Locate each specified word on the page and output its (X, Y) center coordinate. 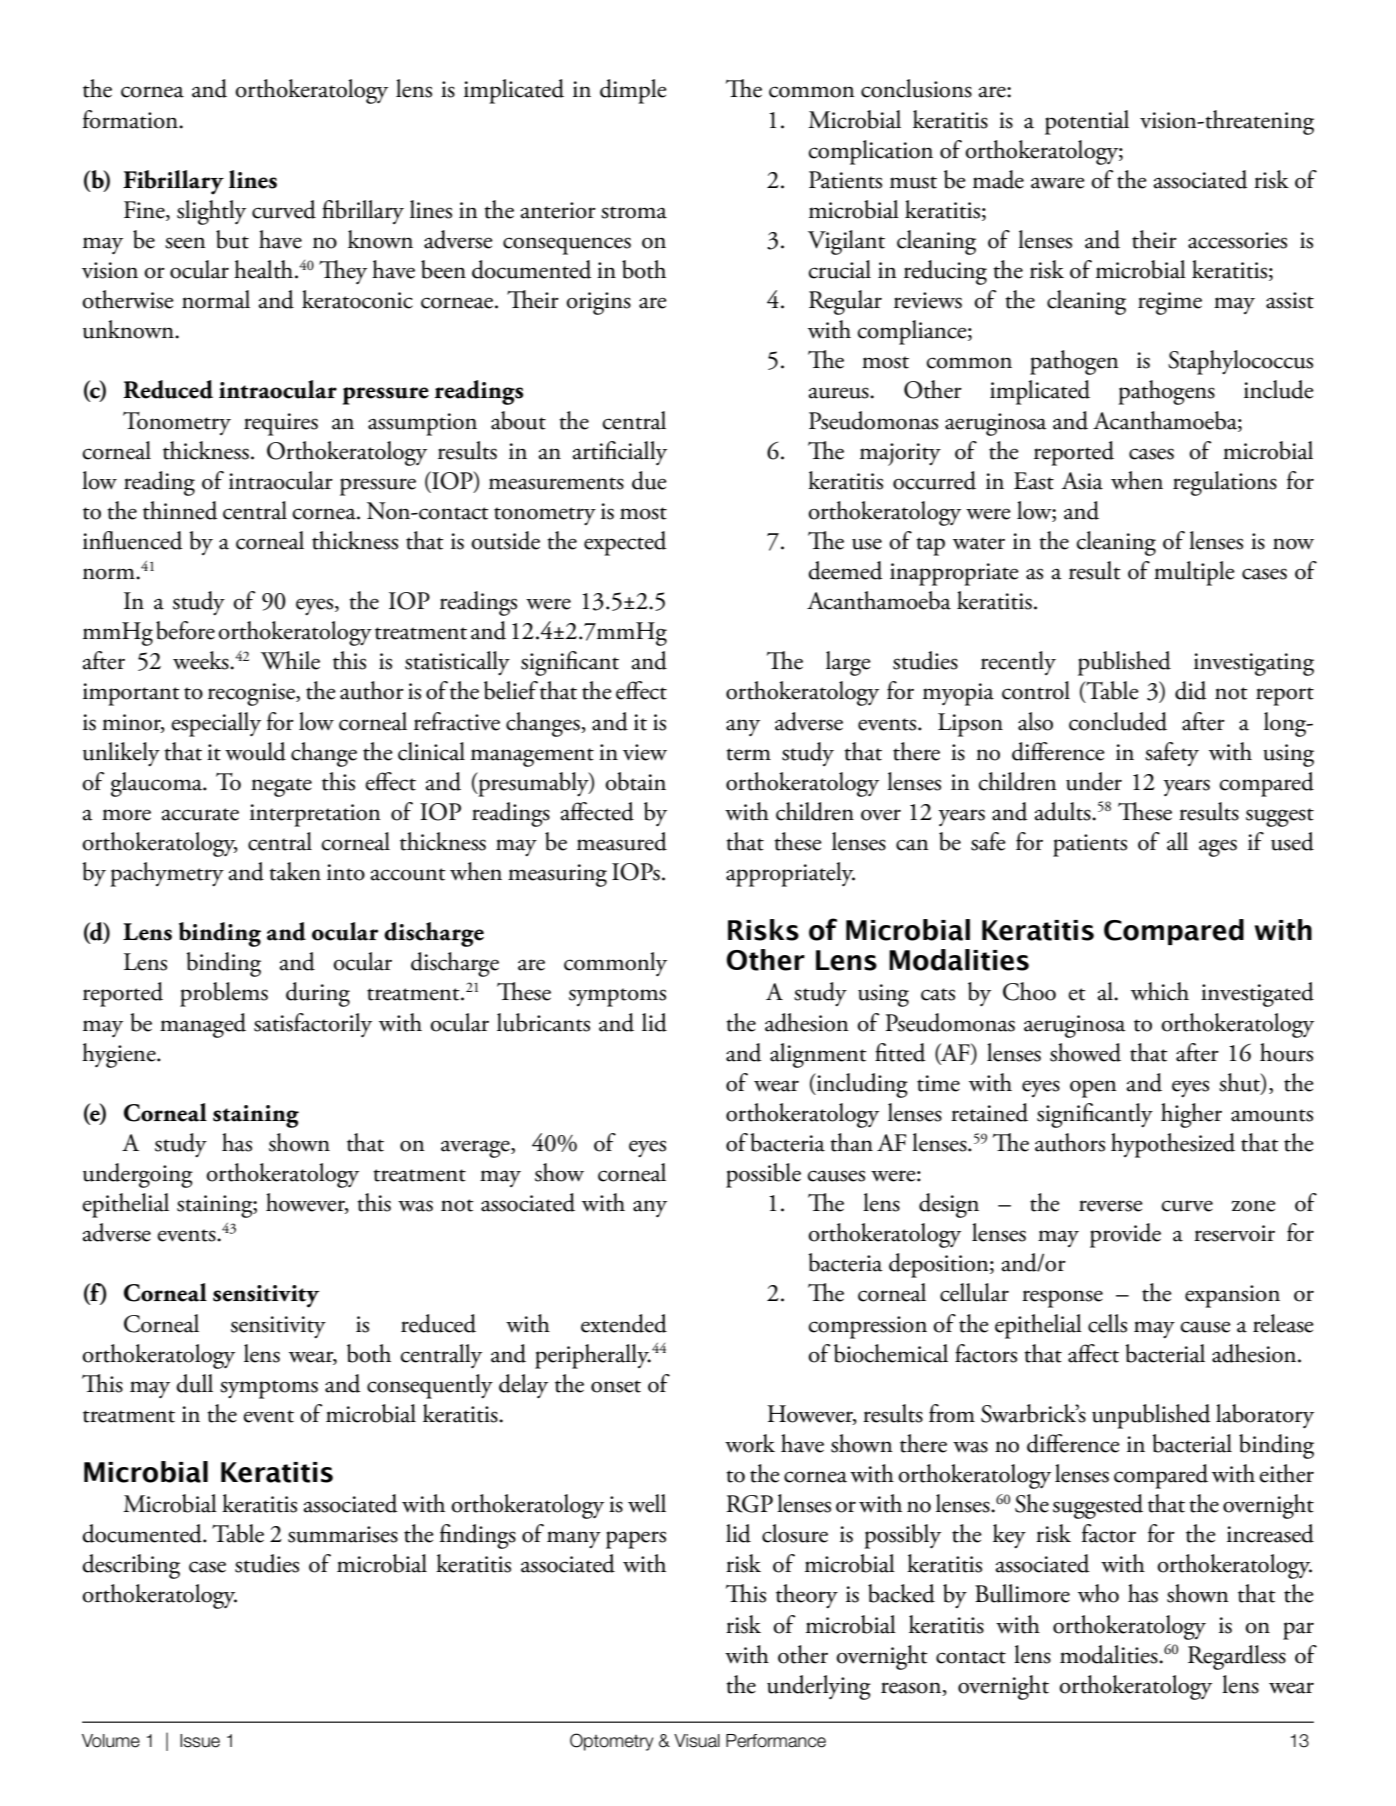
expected (625, 543)
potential (1087, 122)
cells (1107, 1323)
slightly (211, 212)
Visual (697, 1741)
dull (194, 1383)
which (1160, 991)
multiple (1194, 573)
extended (624, 1323)
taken (295, 871)
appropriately (790, 874)
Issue (200, 1741)
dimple (633, 91)
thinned (180, 510)
